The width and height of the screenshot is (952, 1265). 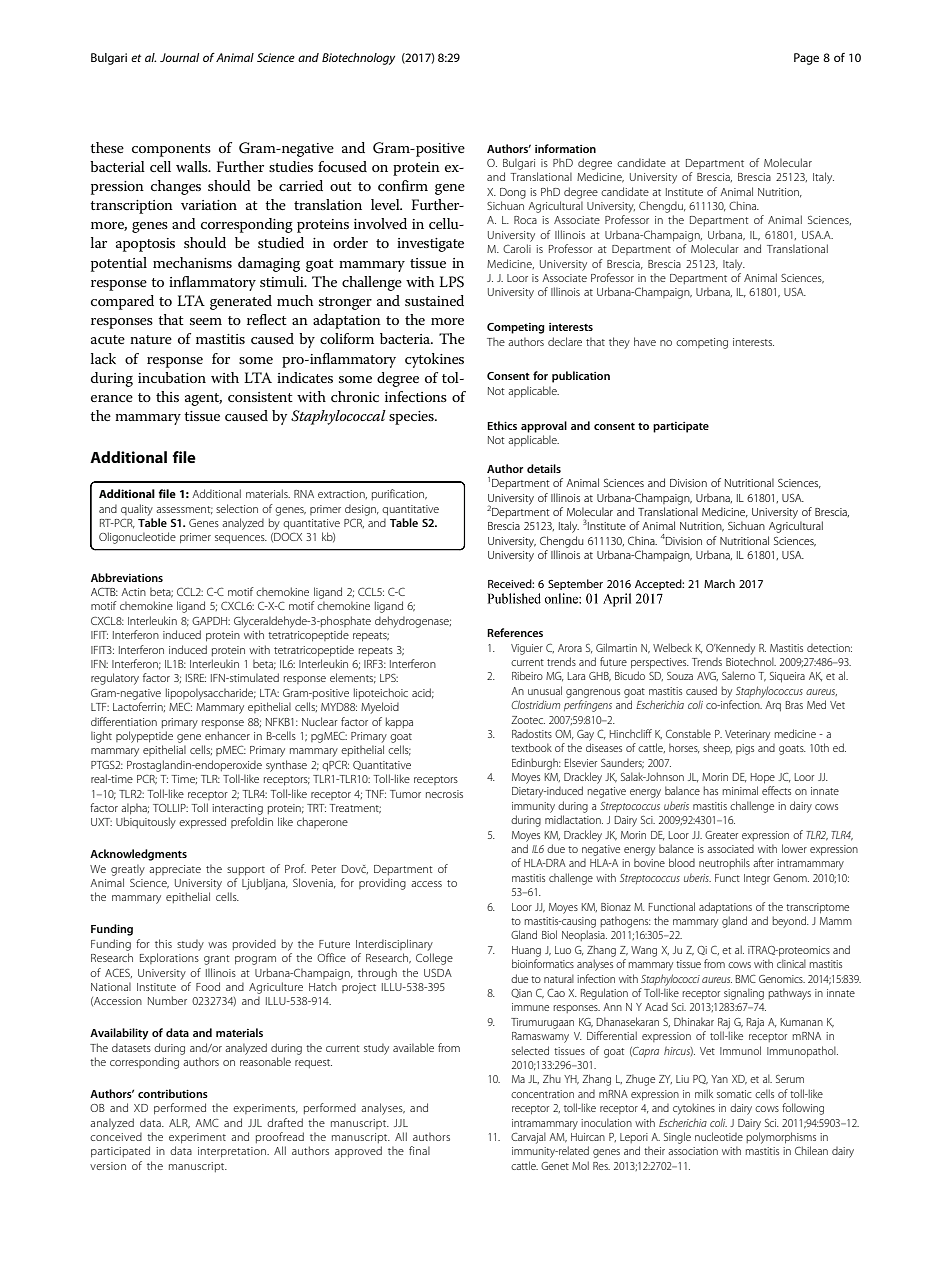 I want to click on expressed, so click(x=202, y=823).
